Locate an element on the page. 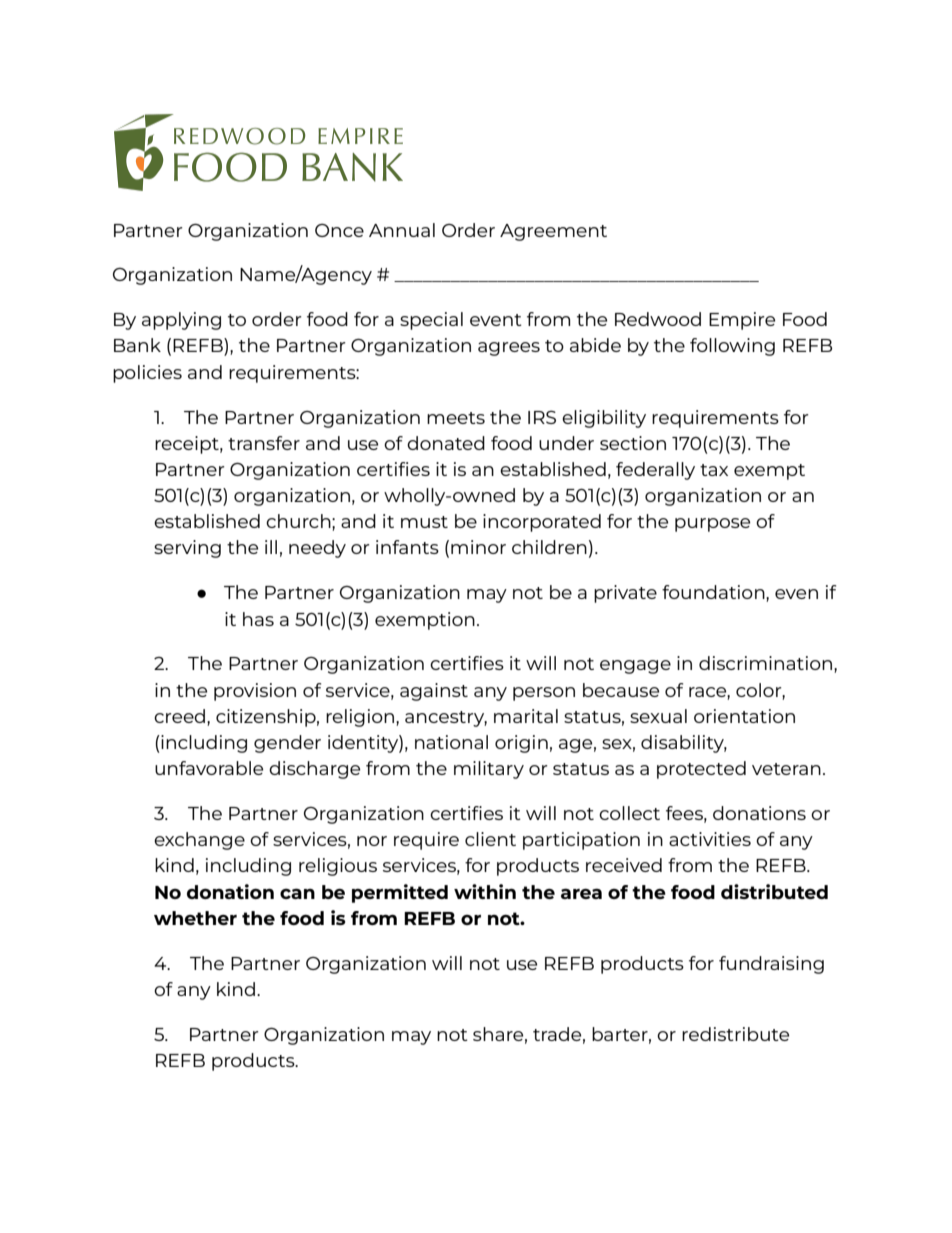  within is located at coordinates (485, 891).
